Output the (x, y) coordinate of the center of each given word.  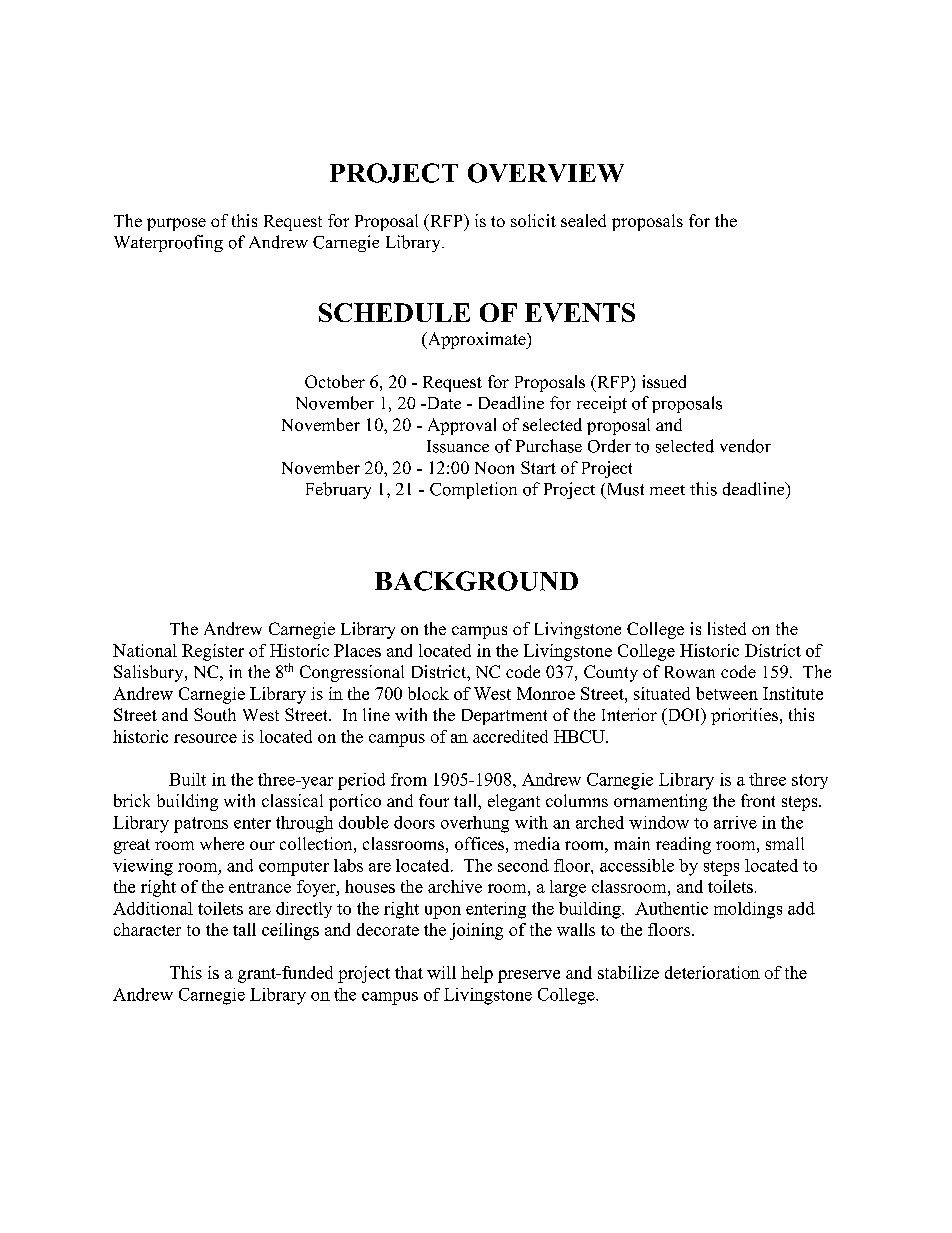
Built (187, 779)
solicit (533, 220)
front (758, 800)
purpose (176, 224)
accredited (510, 736)
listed (727, 628)
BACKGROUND (476, 581)
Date (442, 403)
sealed (583, 220)
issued (664, 381)
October (335, 381)
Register (213, 652)
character (147, 929)
